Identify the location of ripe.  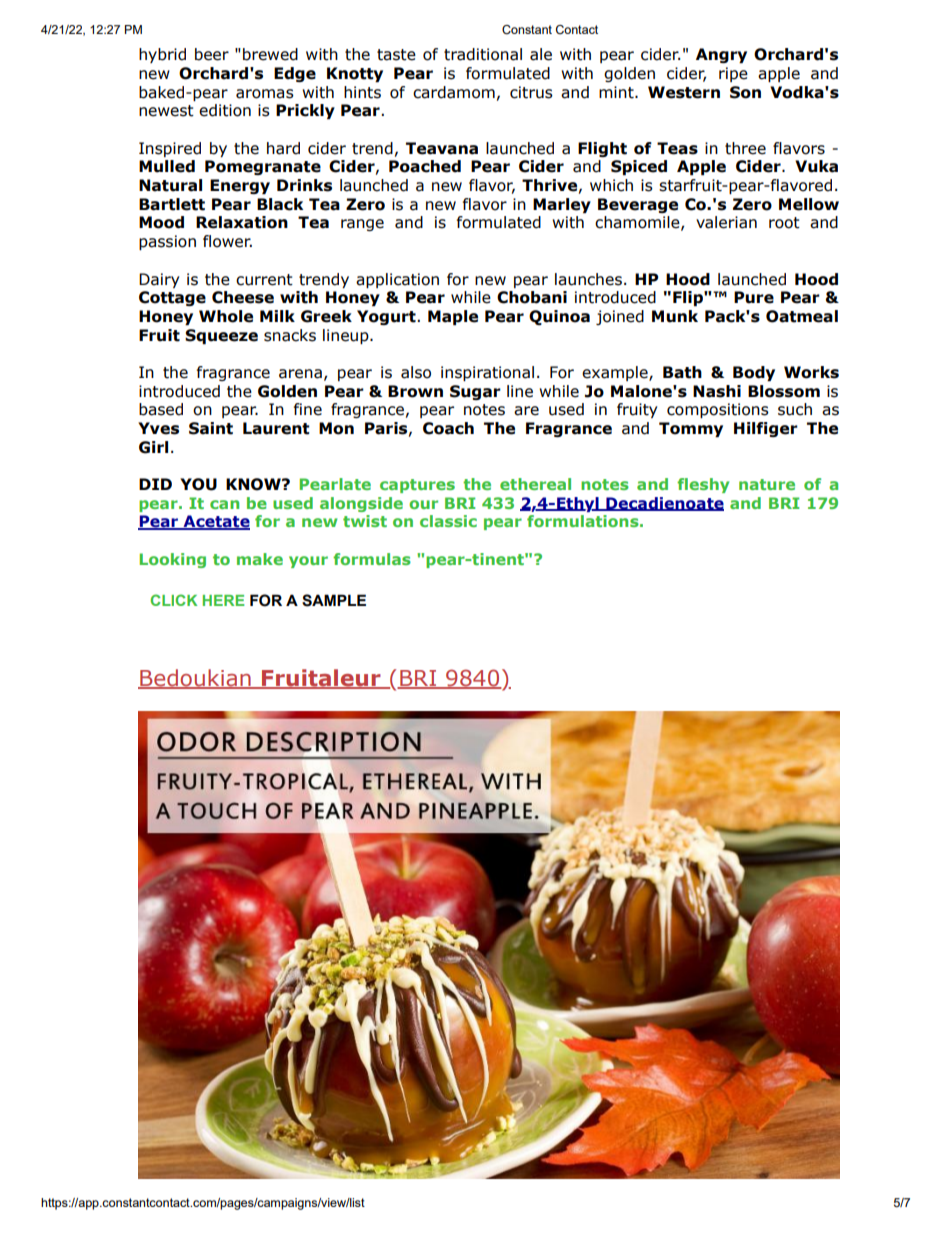
(733, 74).
